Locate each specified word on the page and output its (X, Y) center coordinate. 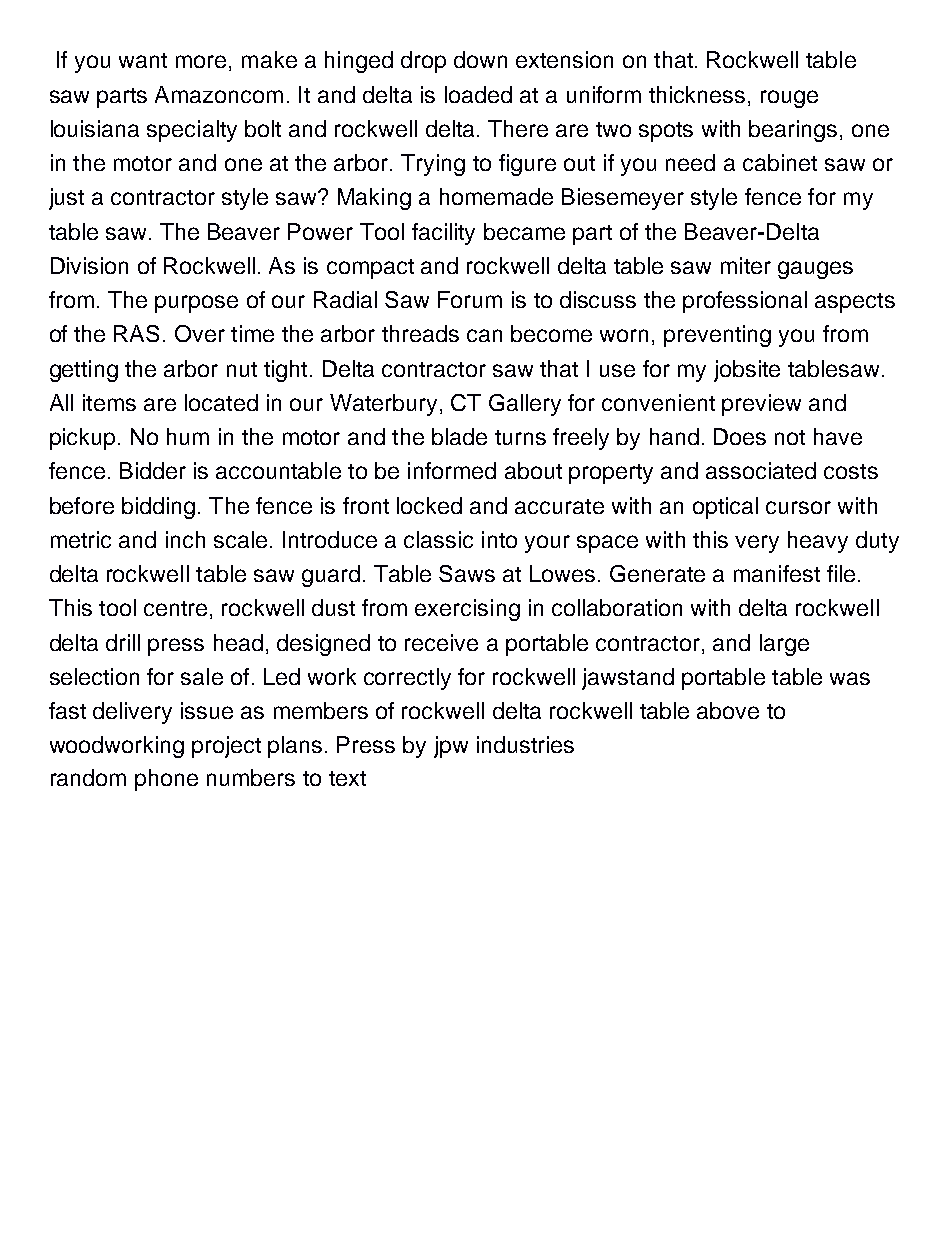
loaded (478, 94)
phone (166, 780)
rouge (789, 99)
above (728, 710)
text (347, 778)
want (143, 60)
